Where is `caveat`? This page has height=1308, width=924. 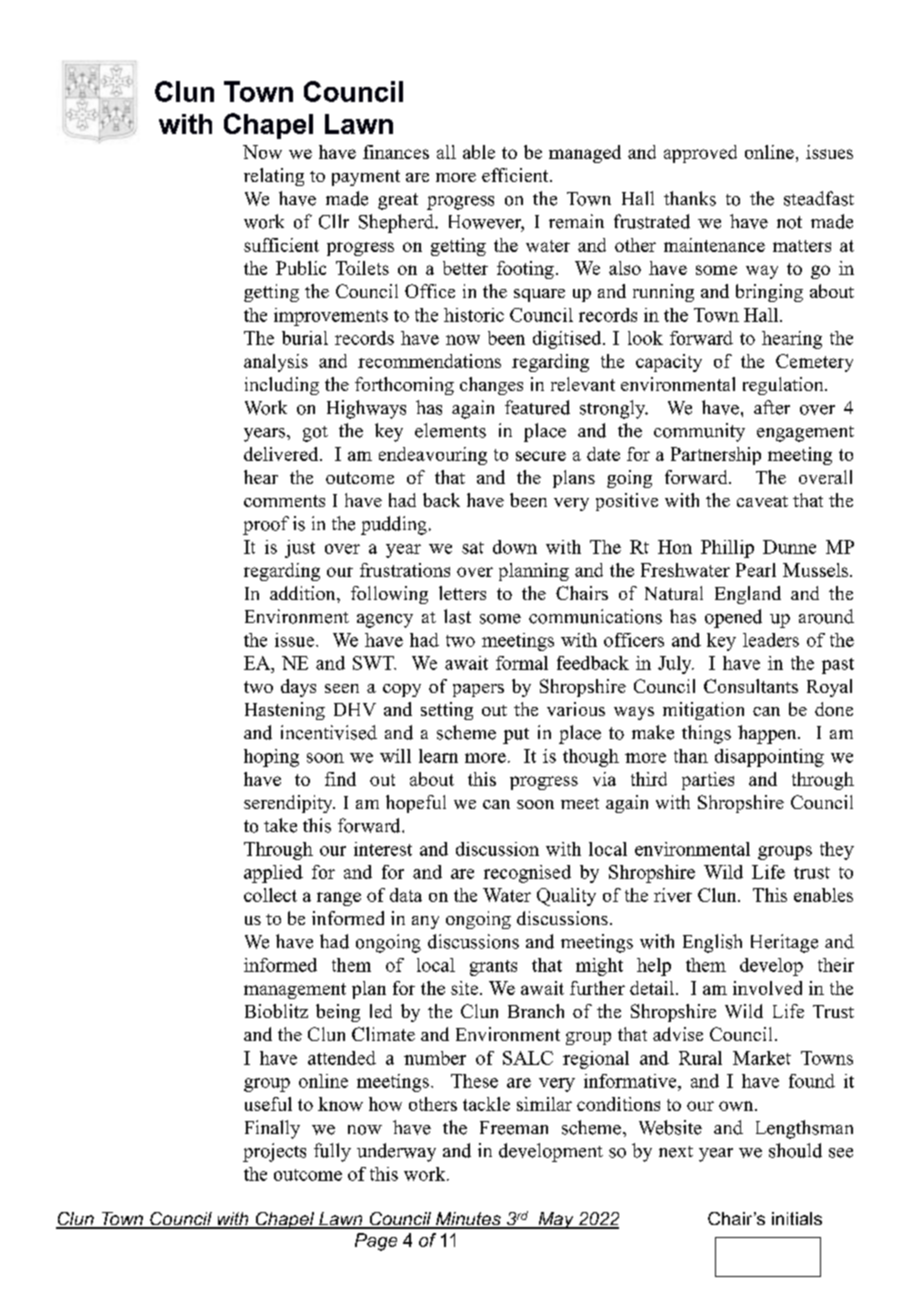 caveat is located at coordinates (762, 501).
